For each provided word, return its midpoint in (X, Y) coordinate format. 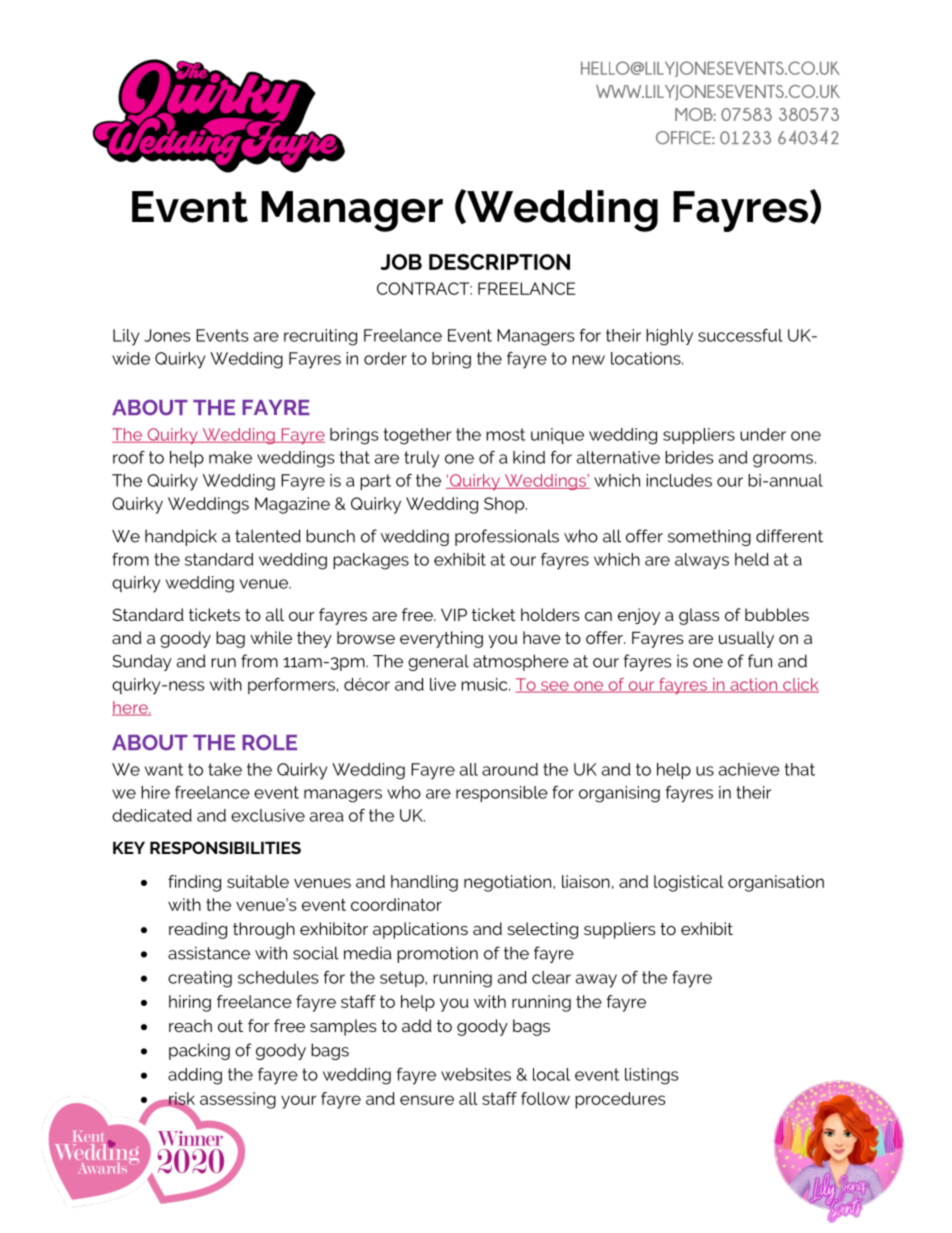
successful (740, 335)
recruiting (320, 337)
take (225, 769)
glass (699, 616)
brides (689, 457)
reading (198, 930)
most (505, 434)
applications (420, 930)
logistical (689, 883)
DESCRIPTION (499, 262)
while (271, 637)
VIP (454, 614)
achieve (749, 769)
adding (195, 1076)
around (510, 769)
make (230, 457)
